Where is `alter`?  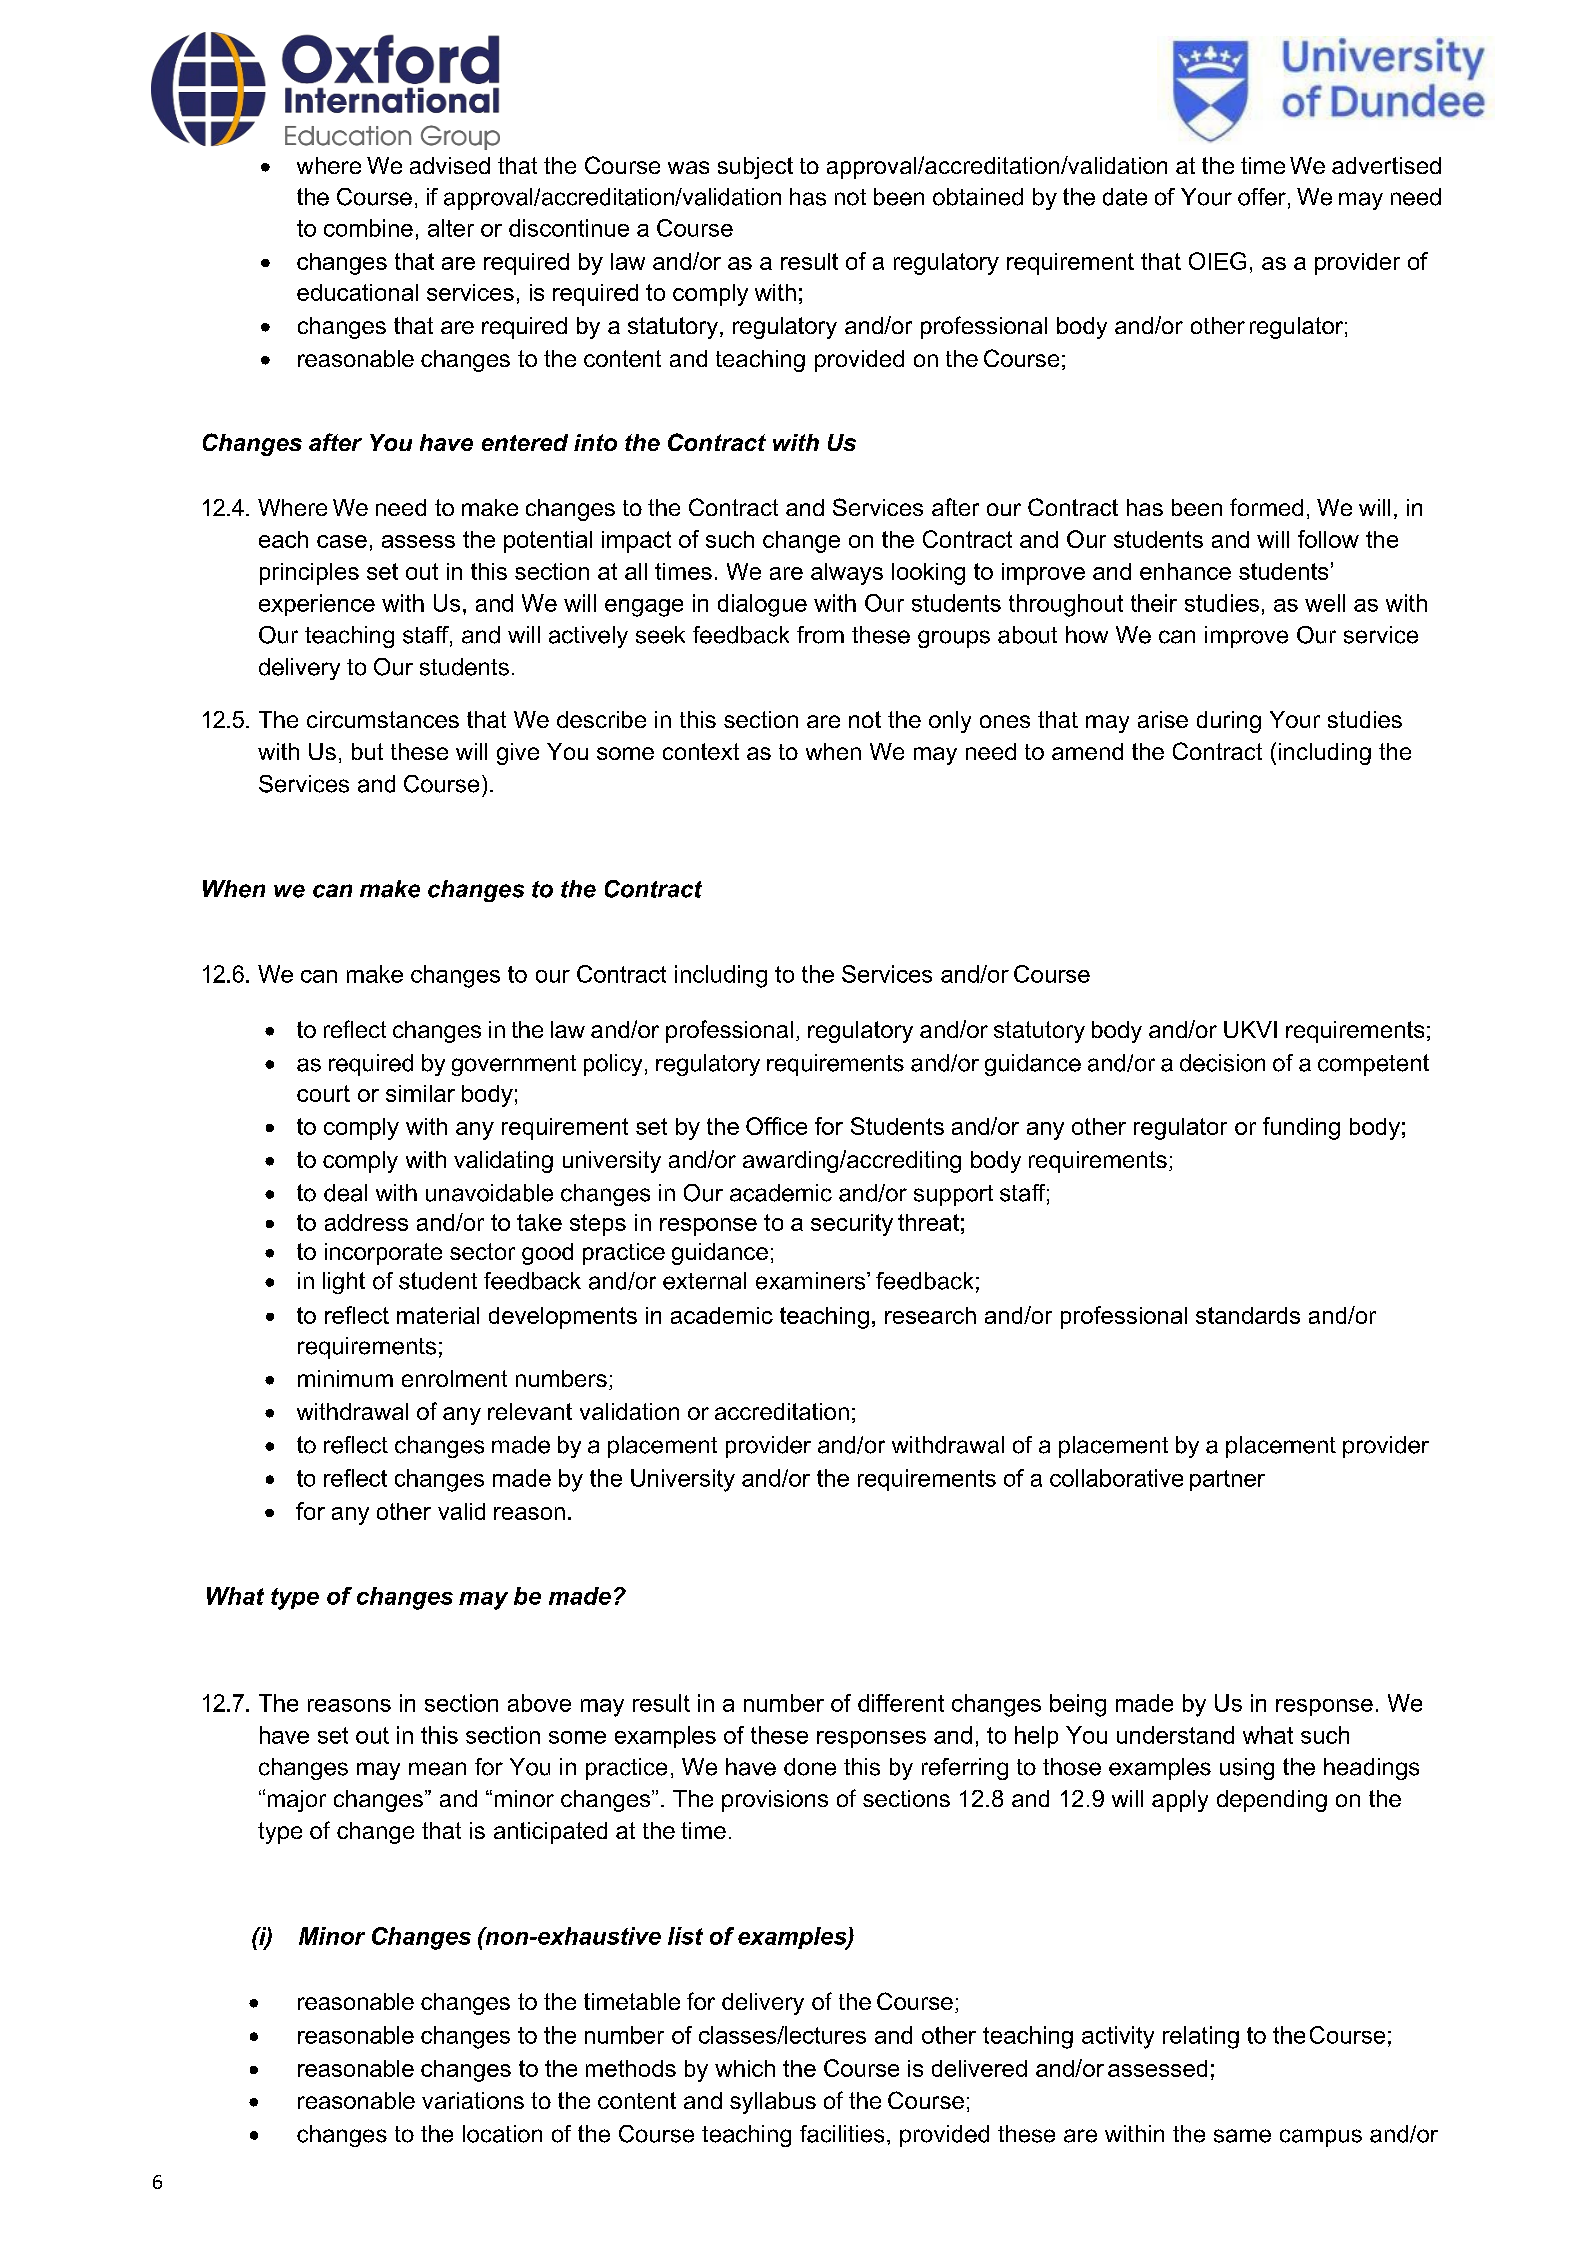
alter is located at coordinates (451, 228).
